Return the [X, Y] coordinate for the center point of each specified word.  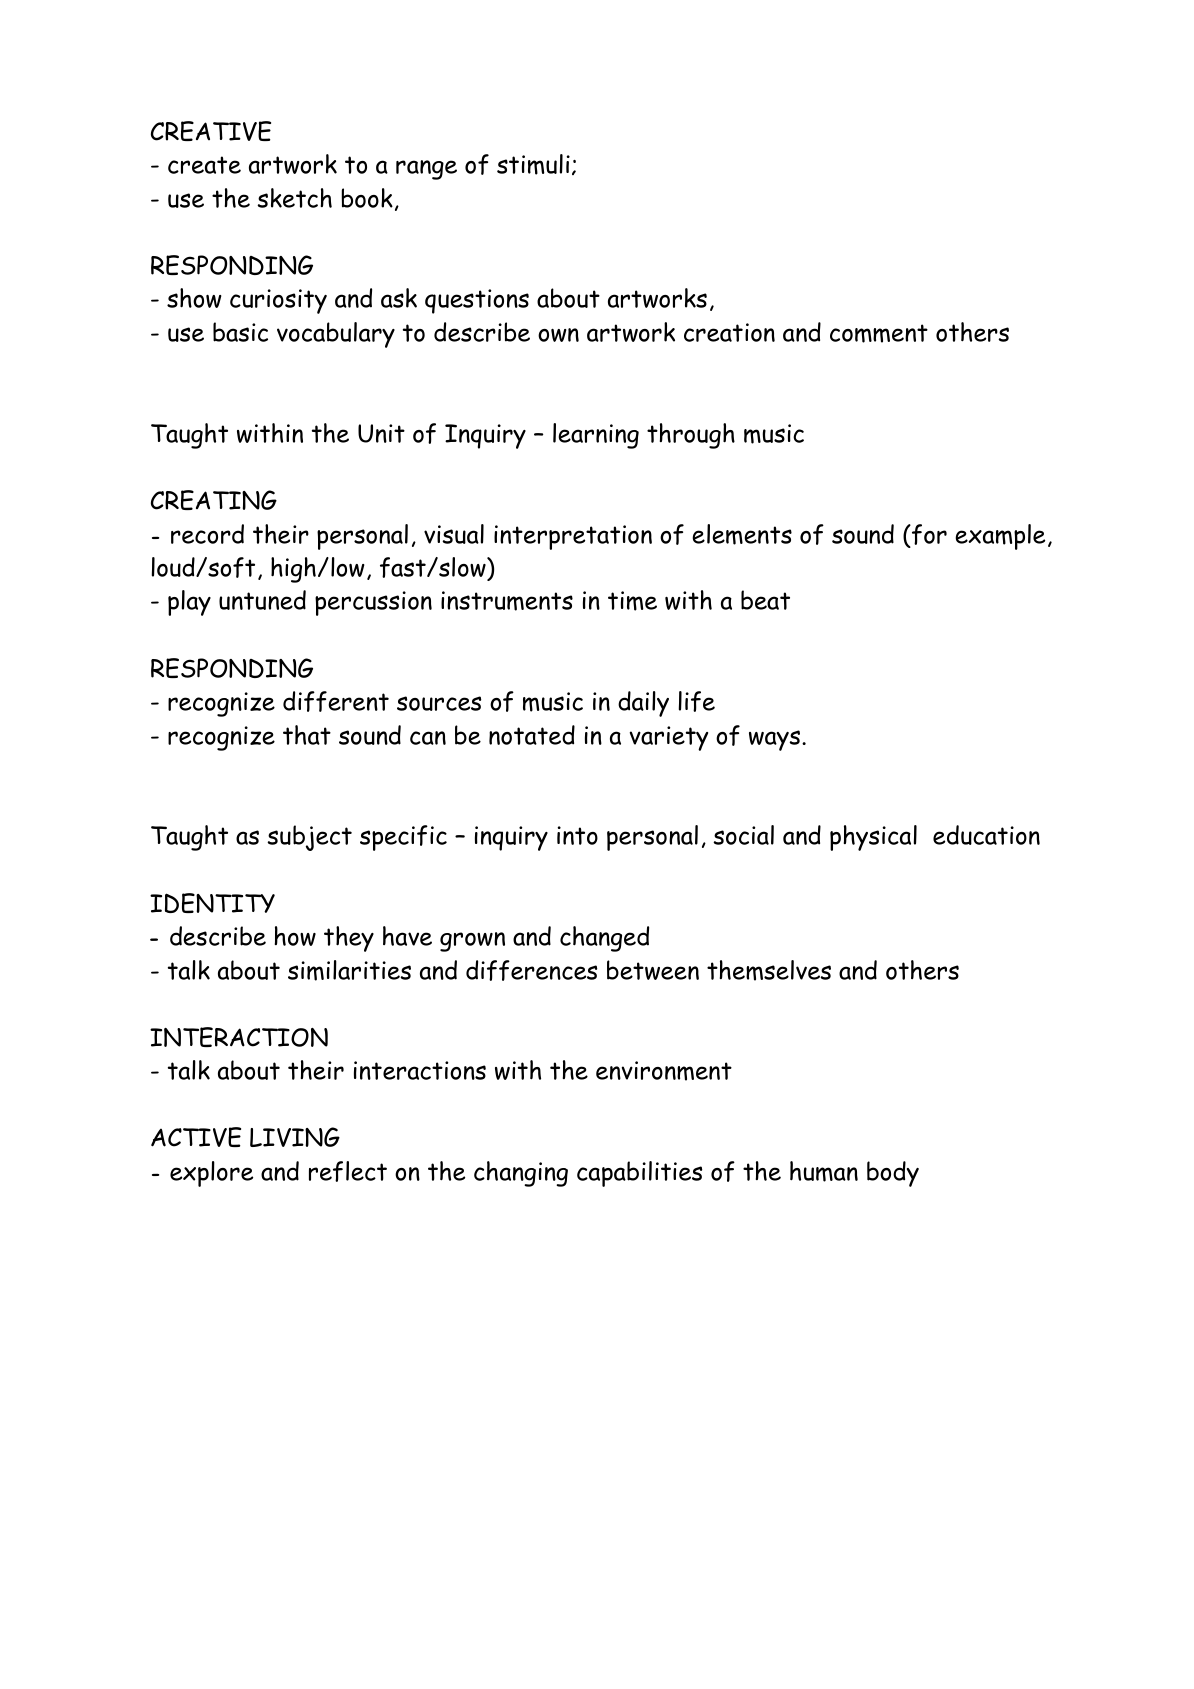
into [577, 835]
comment [879, 333]
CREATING [214, 500]
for [928, 534]
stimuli [533, 164]
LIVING [295, 1137]
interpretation [573, 537]
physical [873, 838]
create [204, 165]
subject [309, 838]
